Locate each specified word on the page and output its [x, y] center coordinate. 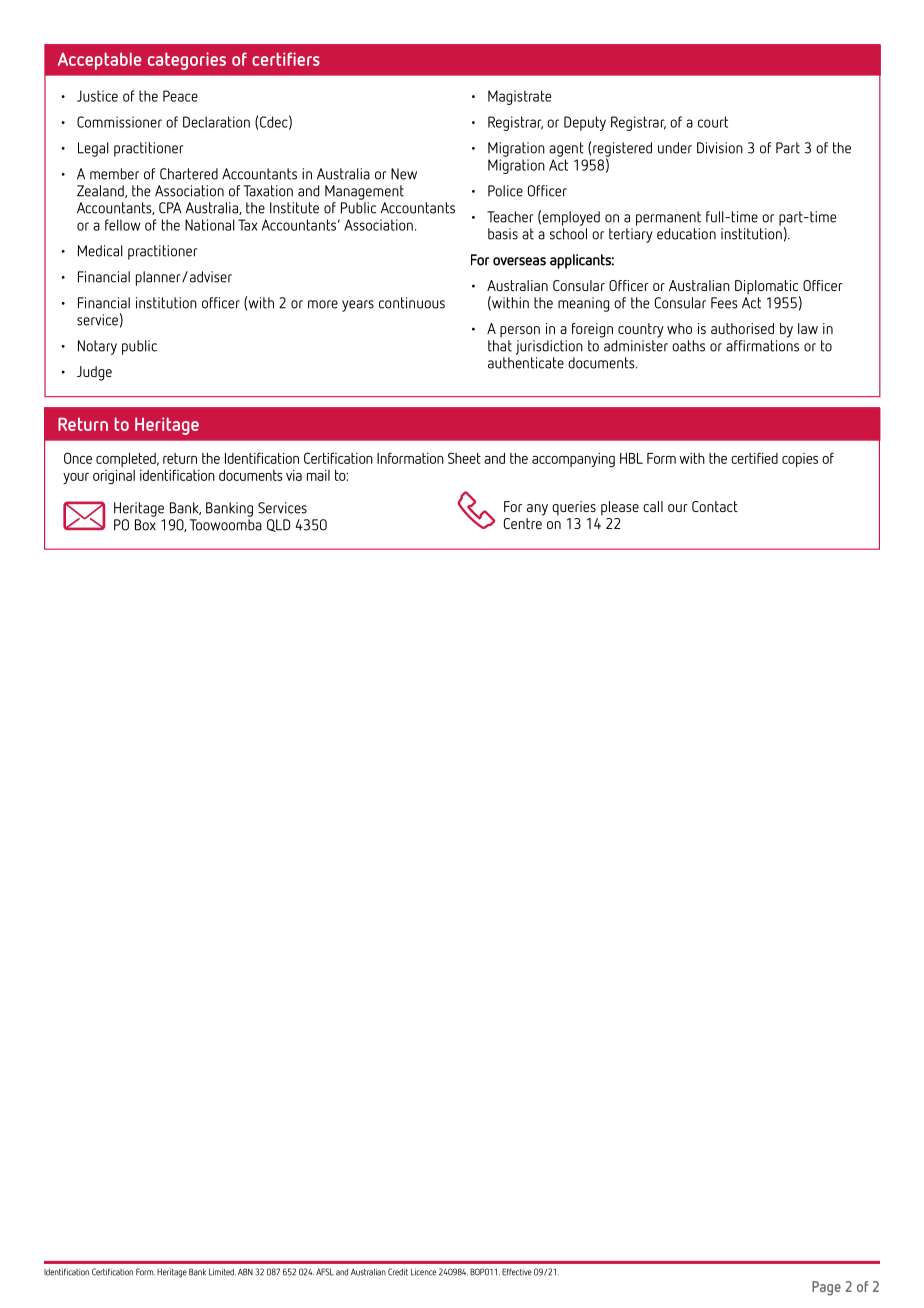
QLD [278, 525]
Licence [423, 1272]
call [653, 506]
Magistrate [519, 97]
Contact [715, 506]
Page [826, 1288]
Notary [97, 347]
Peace [180, 96]
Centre [524, 522]
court [713, 122]
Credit [398, 1272]
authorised [742, 328]
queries [574, 508]
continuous [412, 303]
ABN [245, 1272]
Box [145, 525]
